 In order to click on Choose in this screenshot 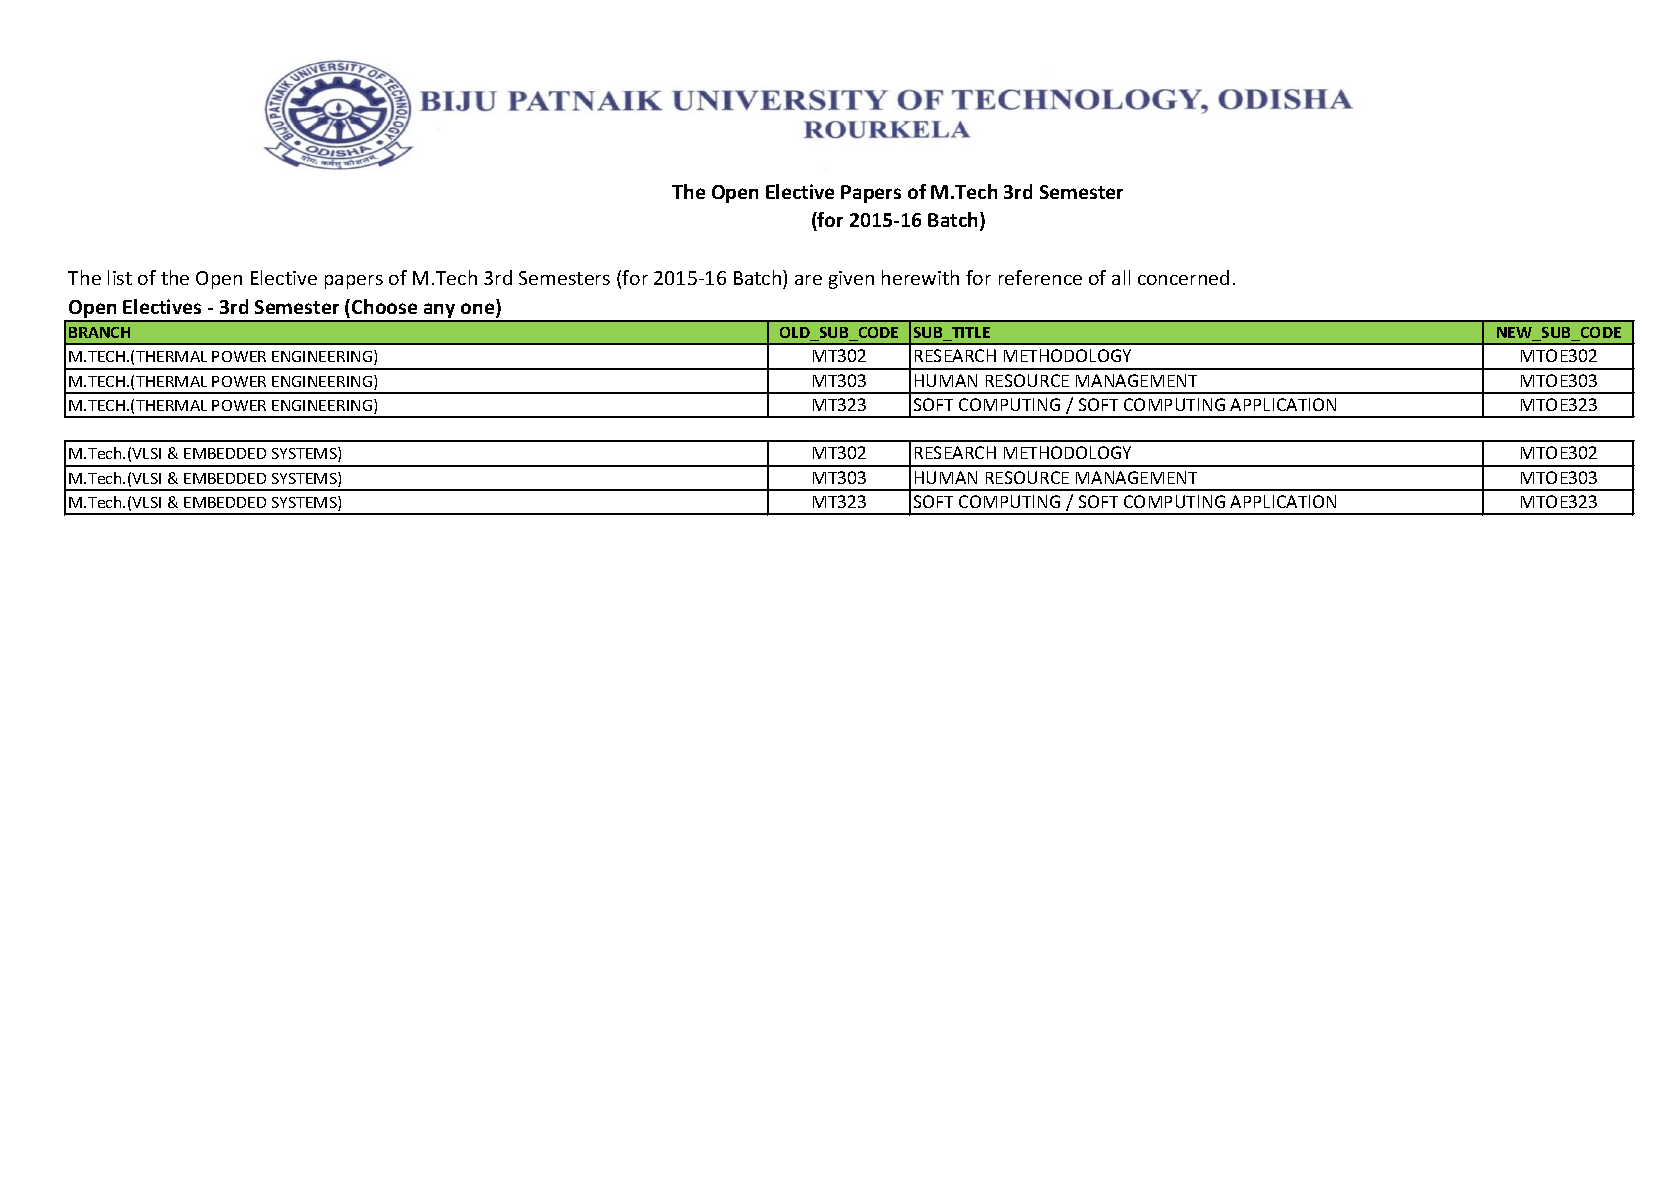, I will do `click(384, 306)`.
